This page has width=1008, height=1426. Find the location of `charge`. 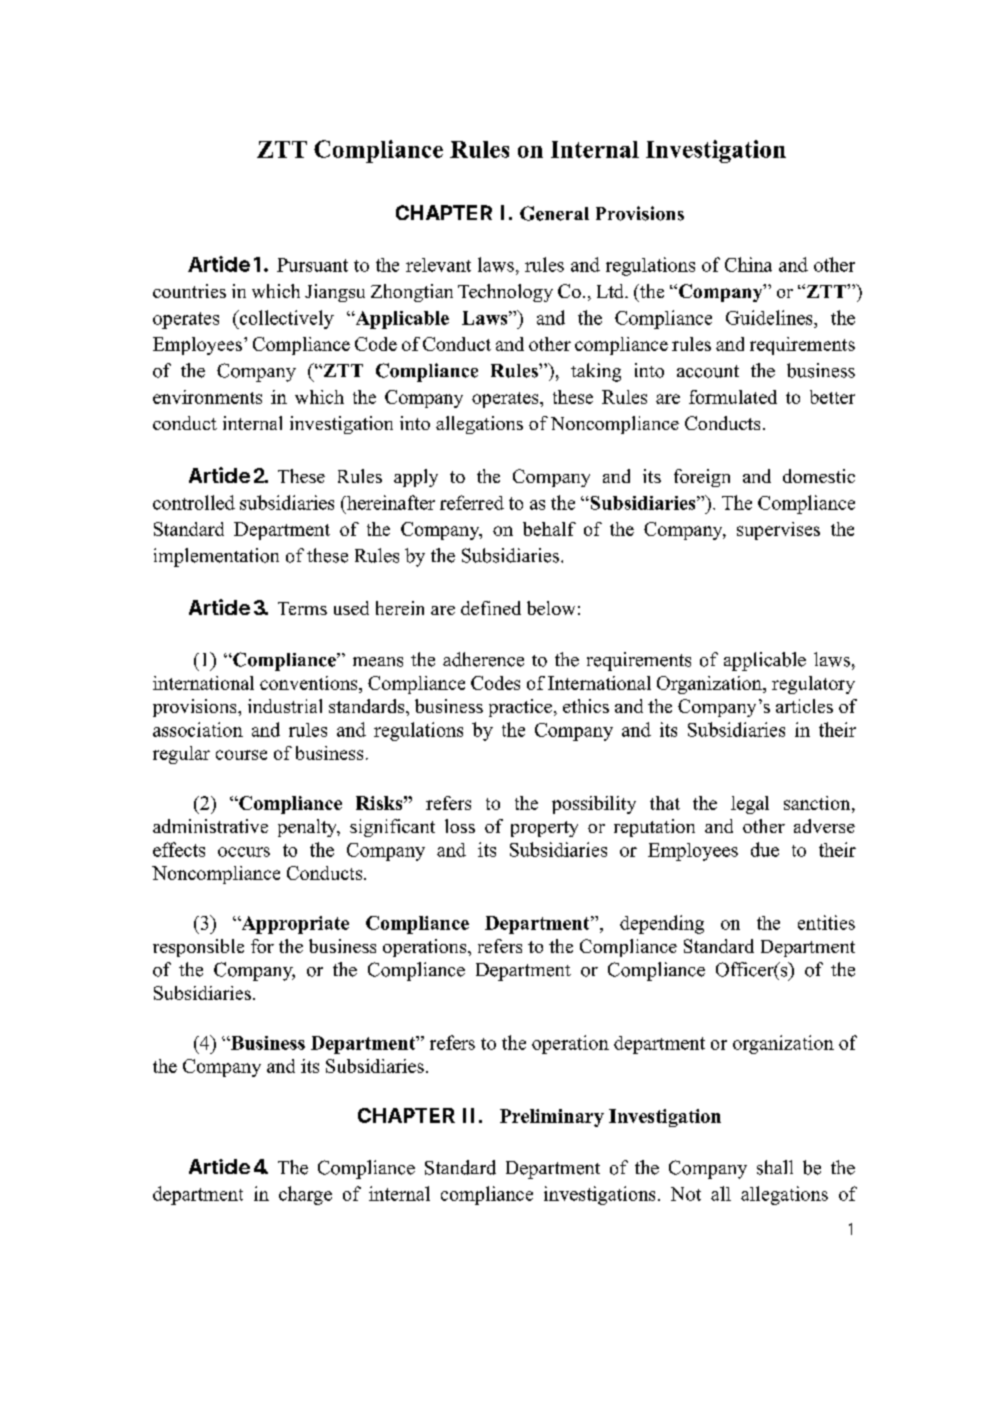

charge is located at coordinates (305, 1195).
